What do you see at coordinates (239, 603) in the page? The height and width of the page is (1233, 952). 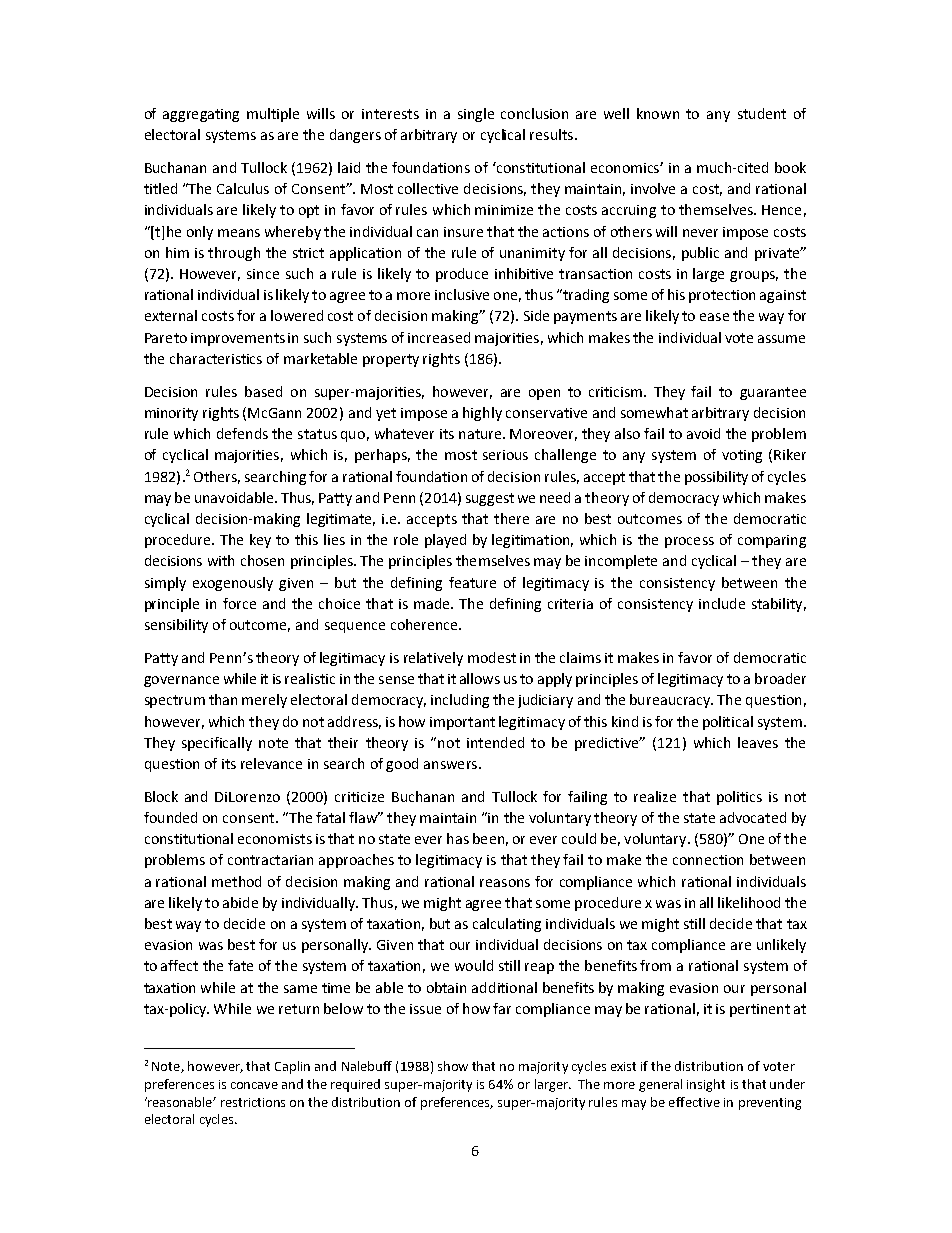 I see `force` at bounding box center [239, 603].
